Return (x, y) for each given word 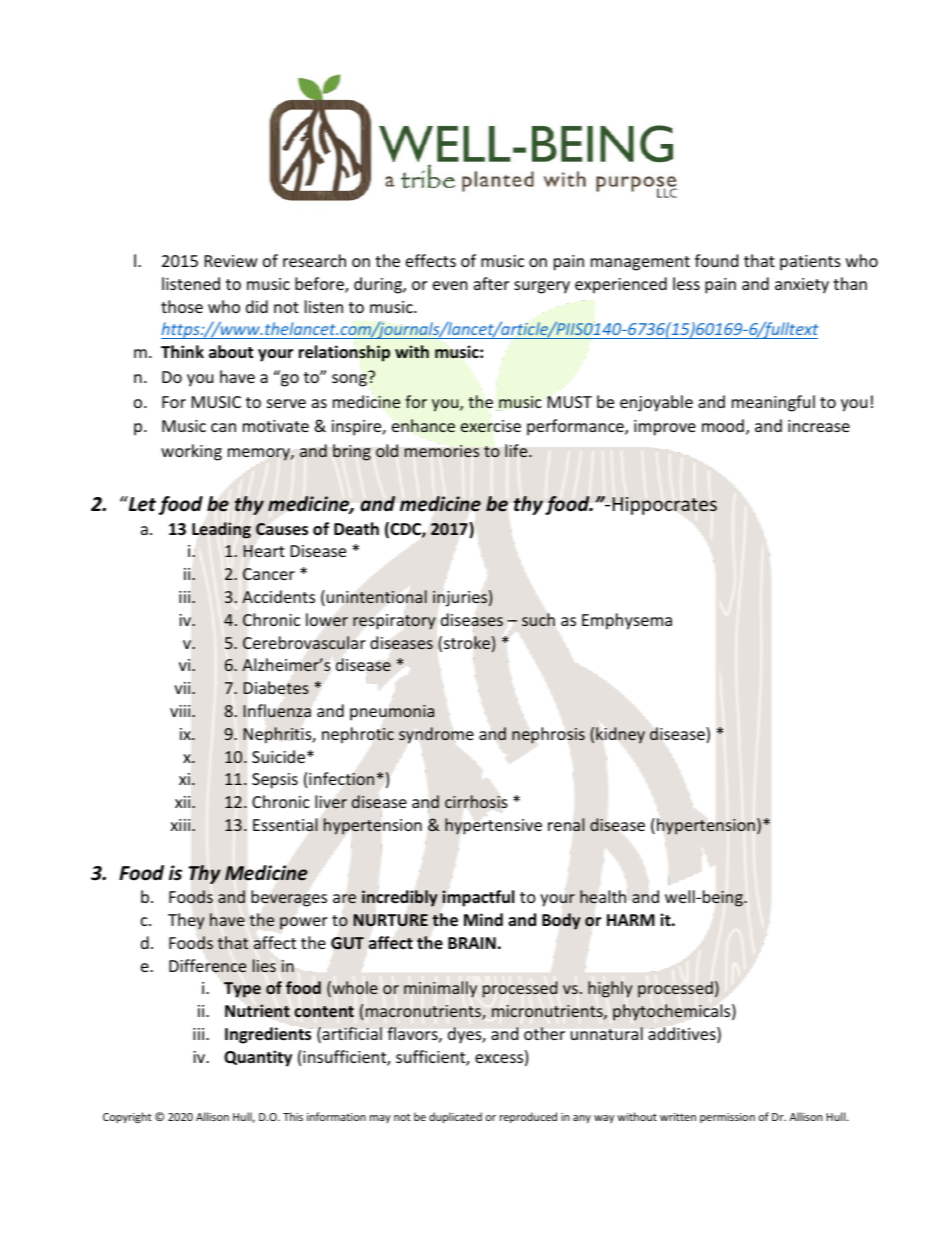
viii (181, 711)
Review (231, 261)
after (491, 283)
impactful (478, 898)
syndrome (436, 735)
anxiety (802, 286)
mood (723, 425)
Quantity (258, 1058)
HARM (631, 920)
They (186, 921)
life (517, 451)
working (191, 452)
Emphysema (627, 621)
